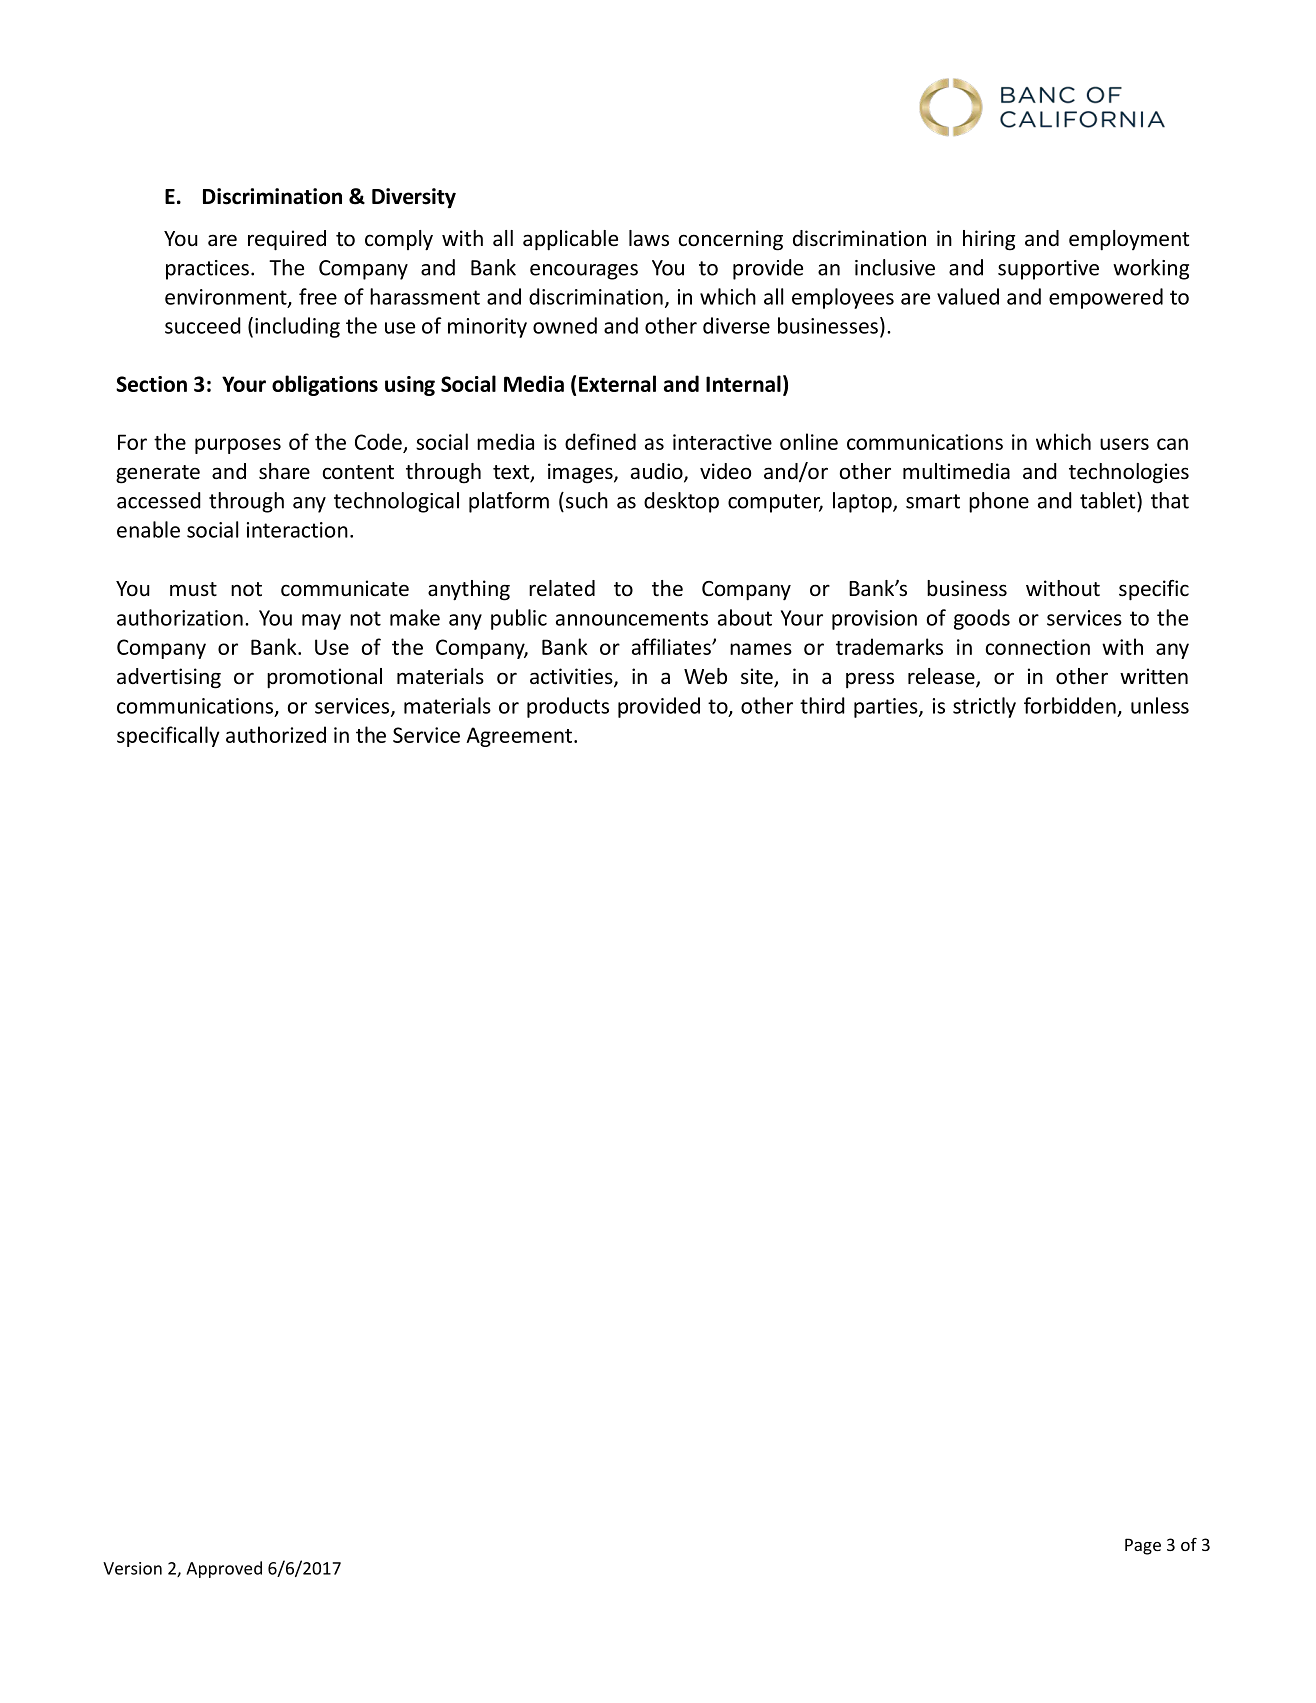 This screenshot has height=1703, width=1316. I want to click on Agreement, so click(519, 737).
